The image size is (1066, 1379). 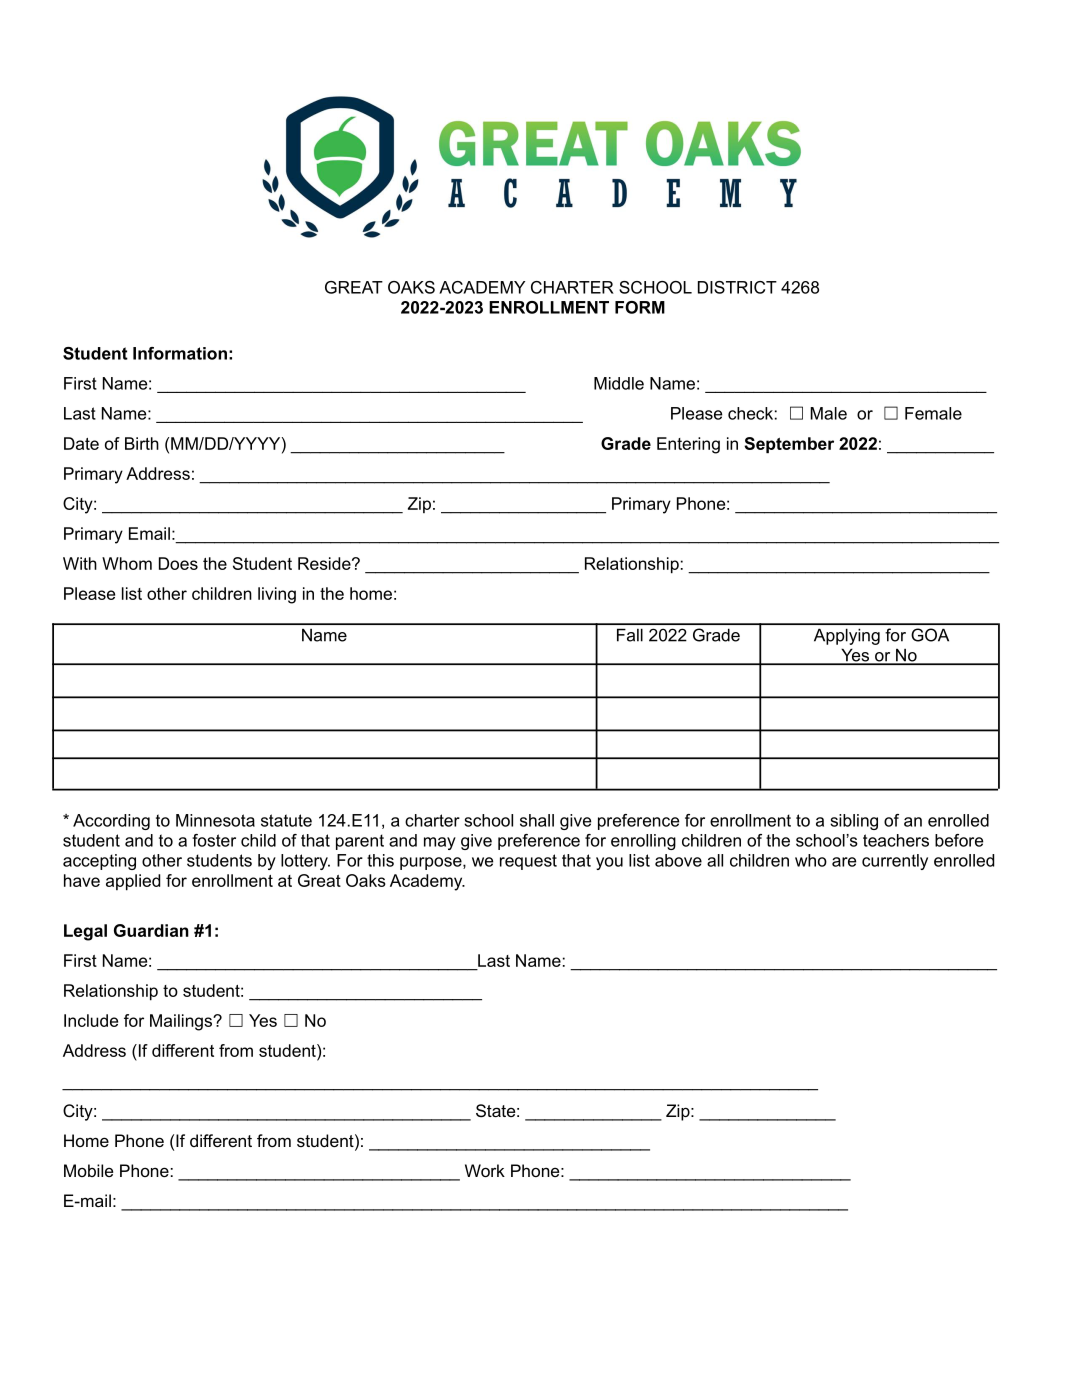 What do you see at coordinates (737, 287) in the document?
I see `DISTRICT` at bounding box center [737, 287].
